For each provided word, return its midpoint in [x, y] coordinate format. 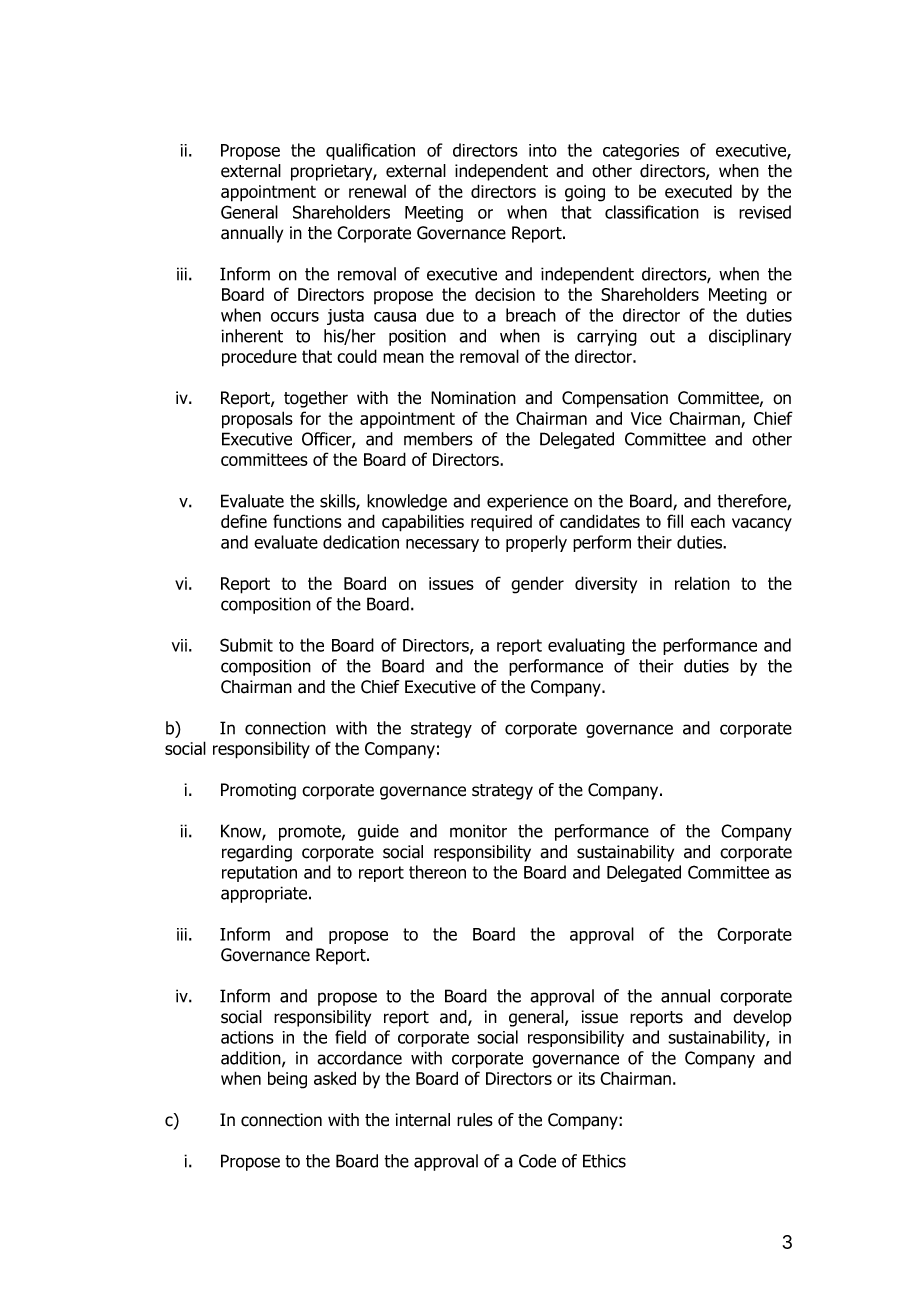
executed [698, 191]
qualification [370, 151]
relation [702, 583]
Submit [246, 645]
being [287, 1080]
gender [537, 585]
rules [475, 1120]
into [543, 150]
